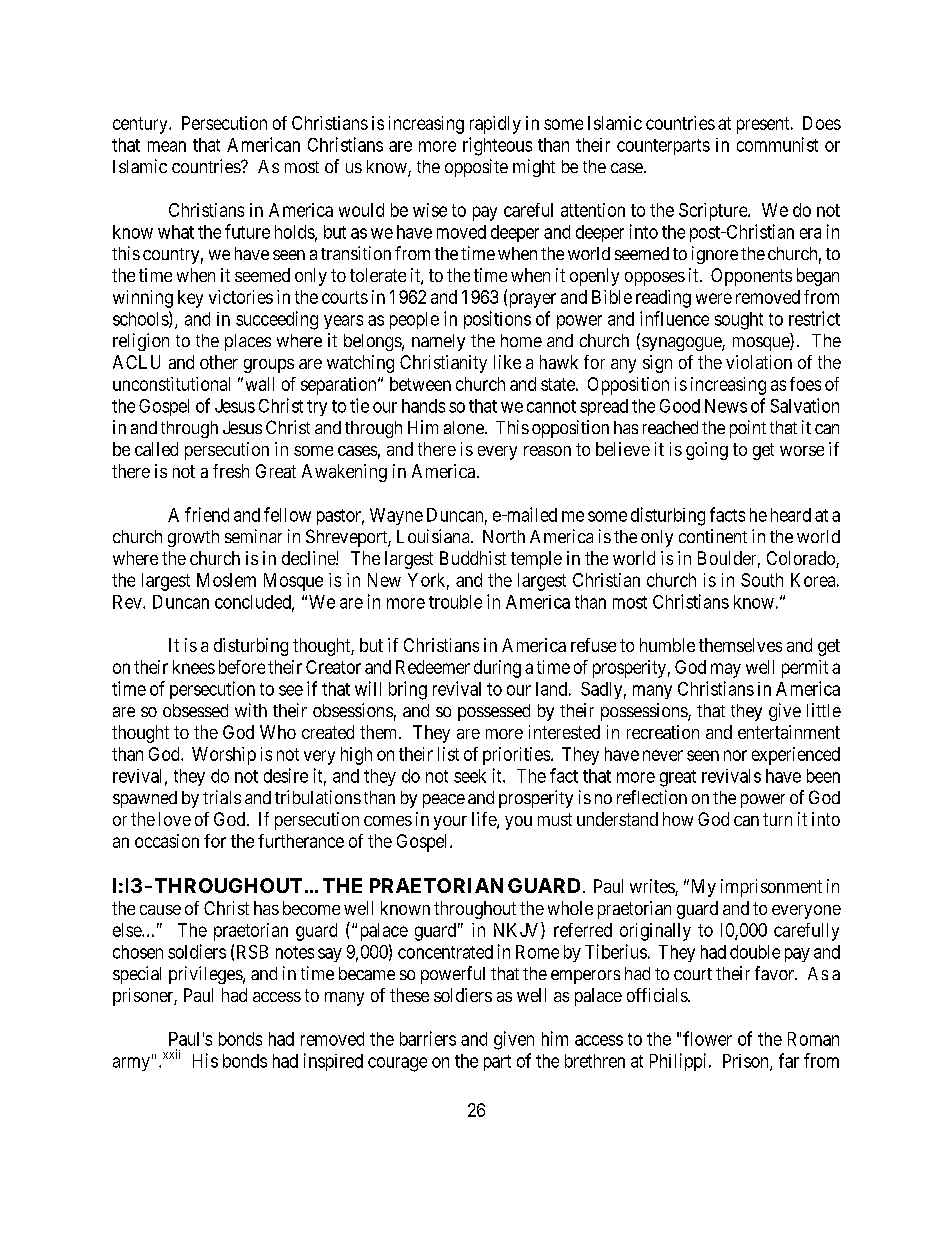  I want to click on communist, so click(777, 144).
